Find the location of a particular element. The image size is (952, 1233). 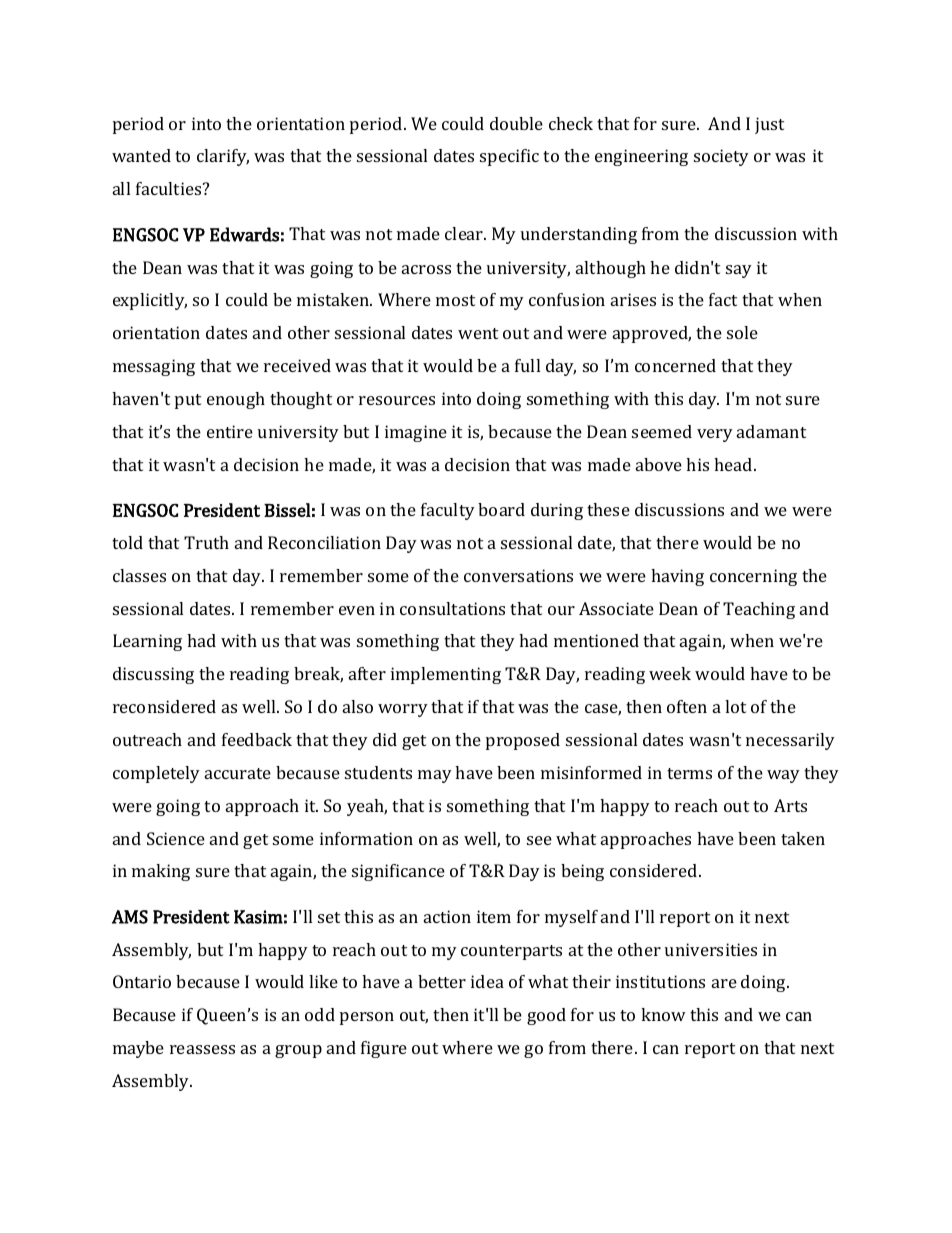

imagine is located at coordinates (416, 433).
